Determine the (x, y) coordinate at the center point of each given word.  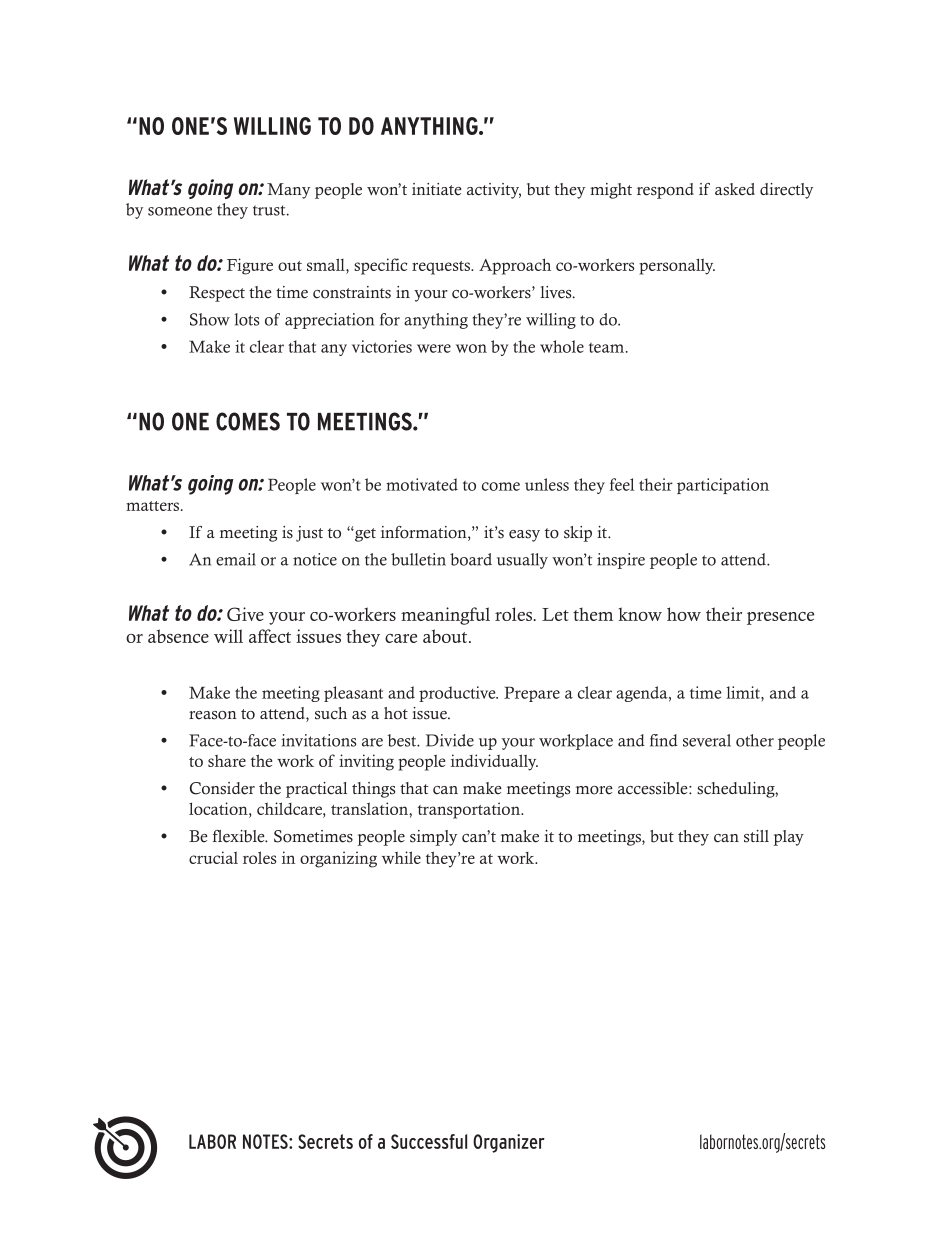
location (219, 808)
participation (723, 486)
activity (494, 191)
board (471, 559)
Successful (429, 1141)
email (236, 559)
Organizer (509, 1143)
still (756, 836)
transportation (470, 810)
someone (180, 211)
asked (735, 189)
